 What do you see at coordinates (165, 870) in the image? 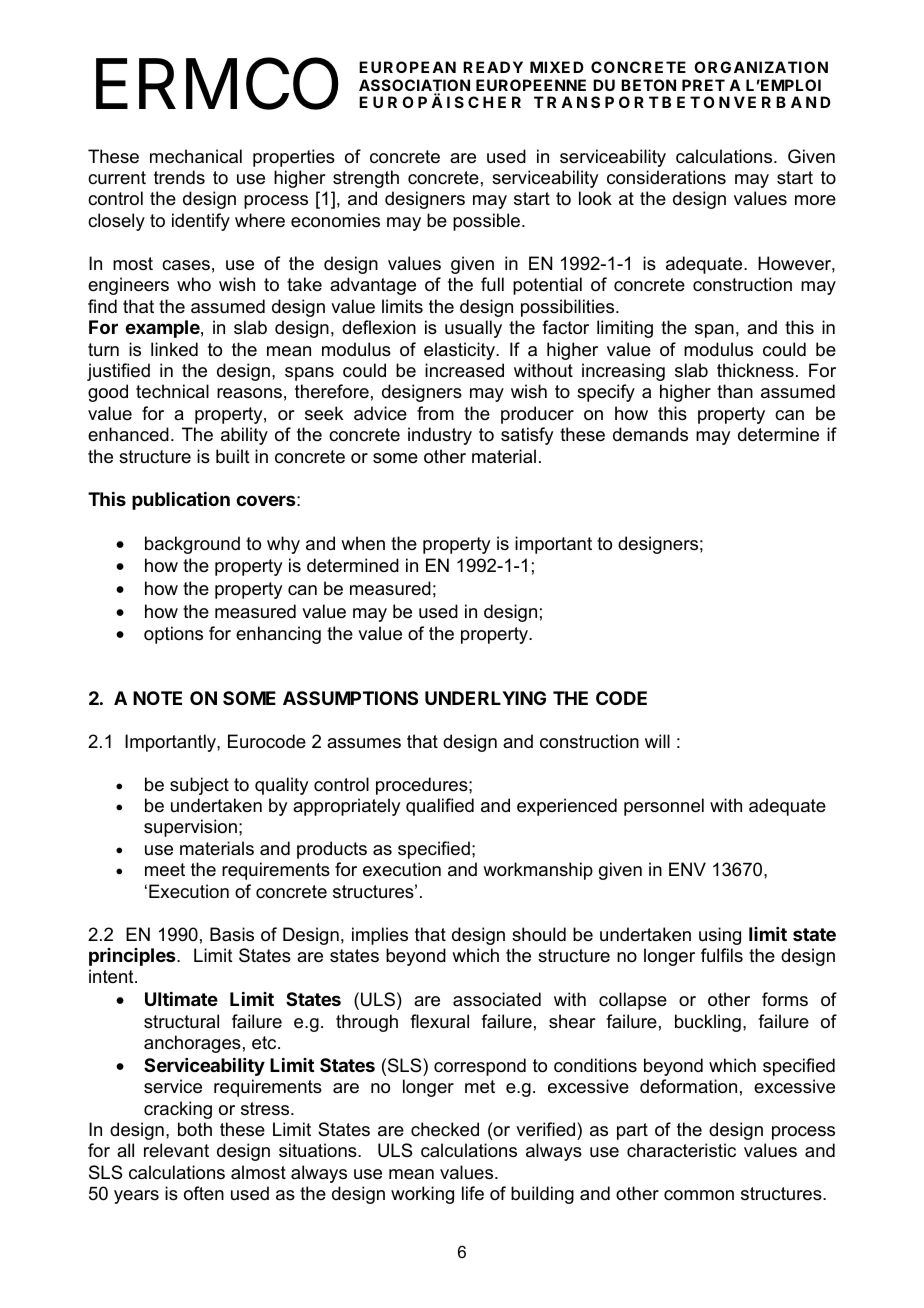
I see `meet` at bounding box center [165, 870].
